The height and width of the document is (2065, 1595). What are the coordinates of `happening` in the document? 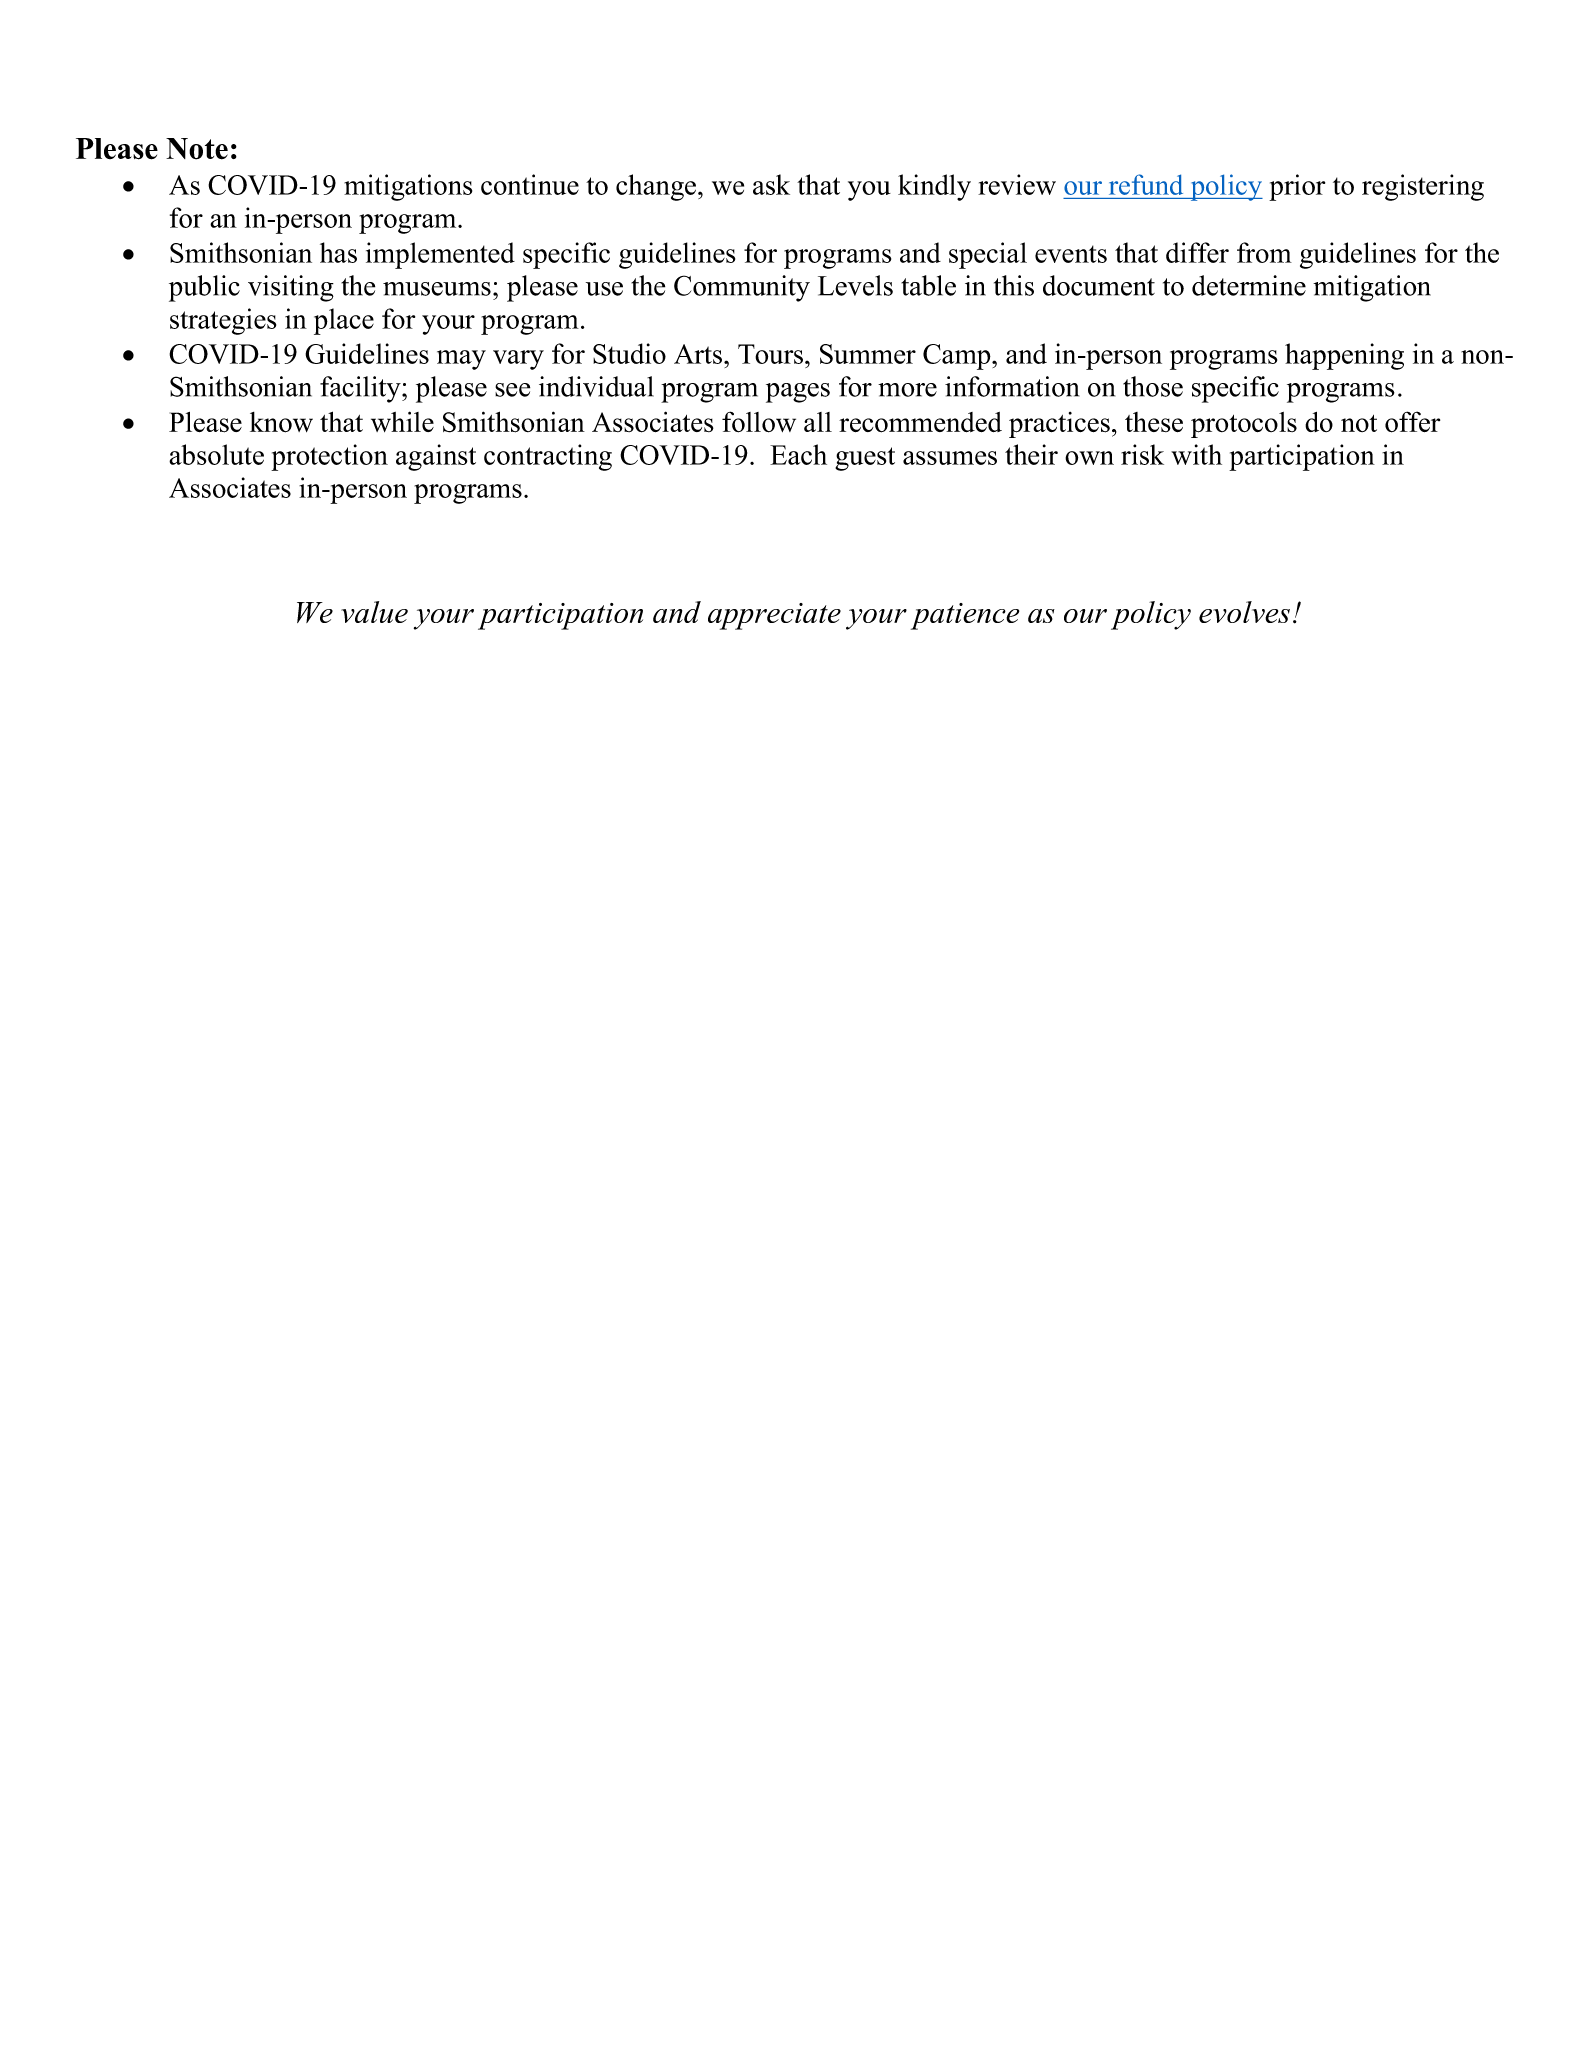 It's located at (1344, 356).
